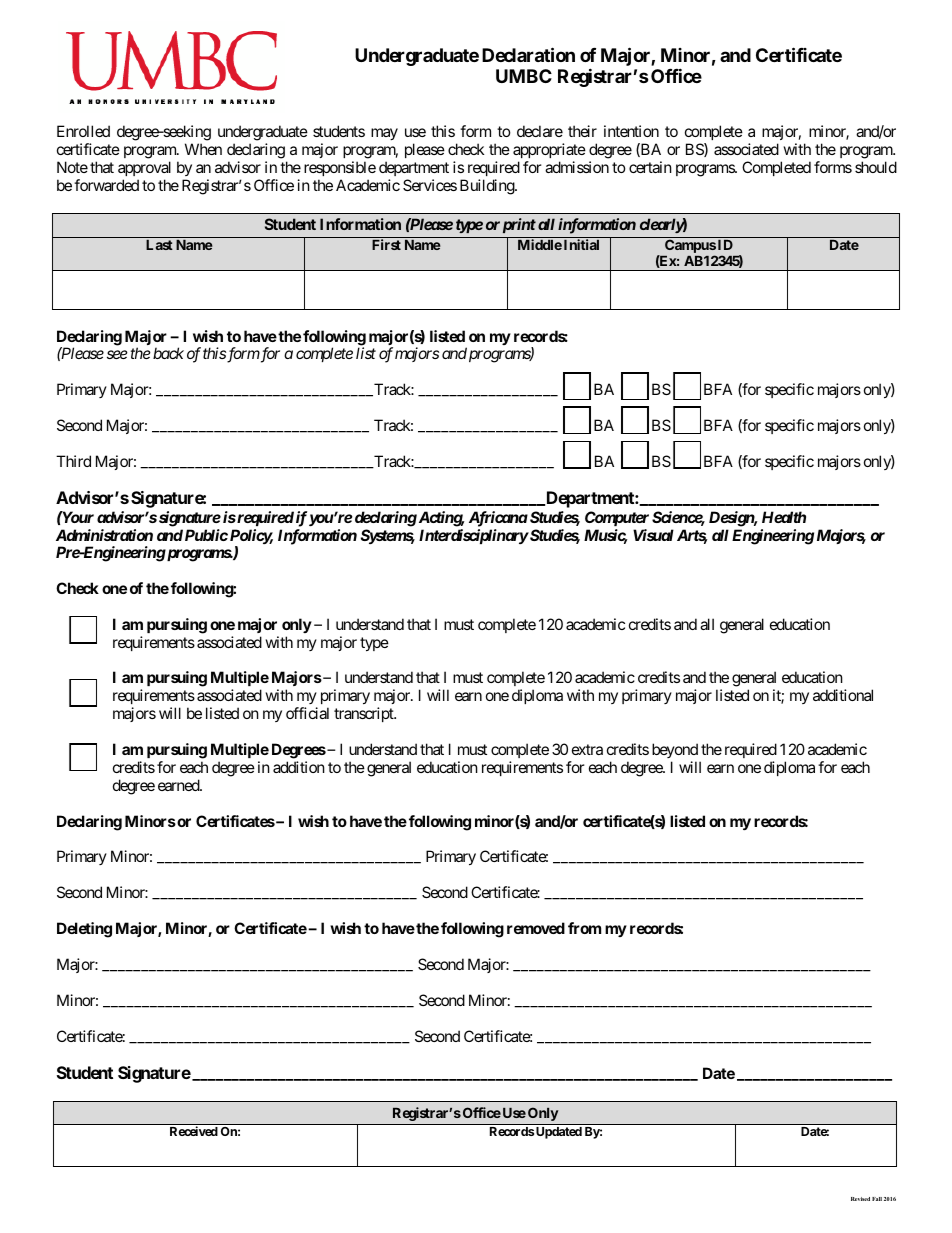  Describe the element at coordinates (84, 930) in the screenshot. I see `Deleting` at that location.
